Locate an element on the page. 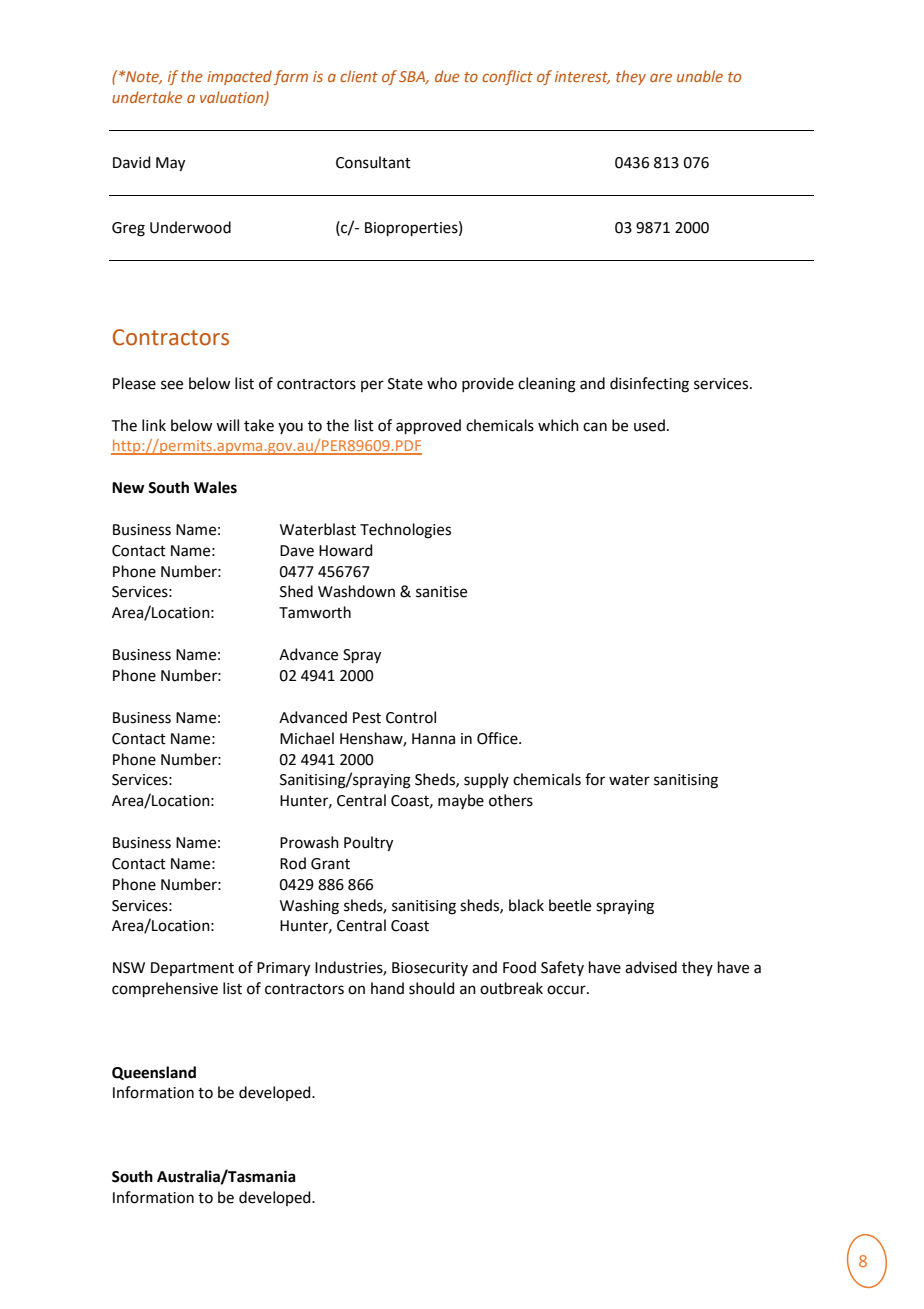 This image has width=924, height=1309. impacted is located at coordinates (239, 77).
